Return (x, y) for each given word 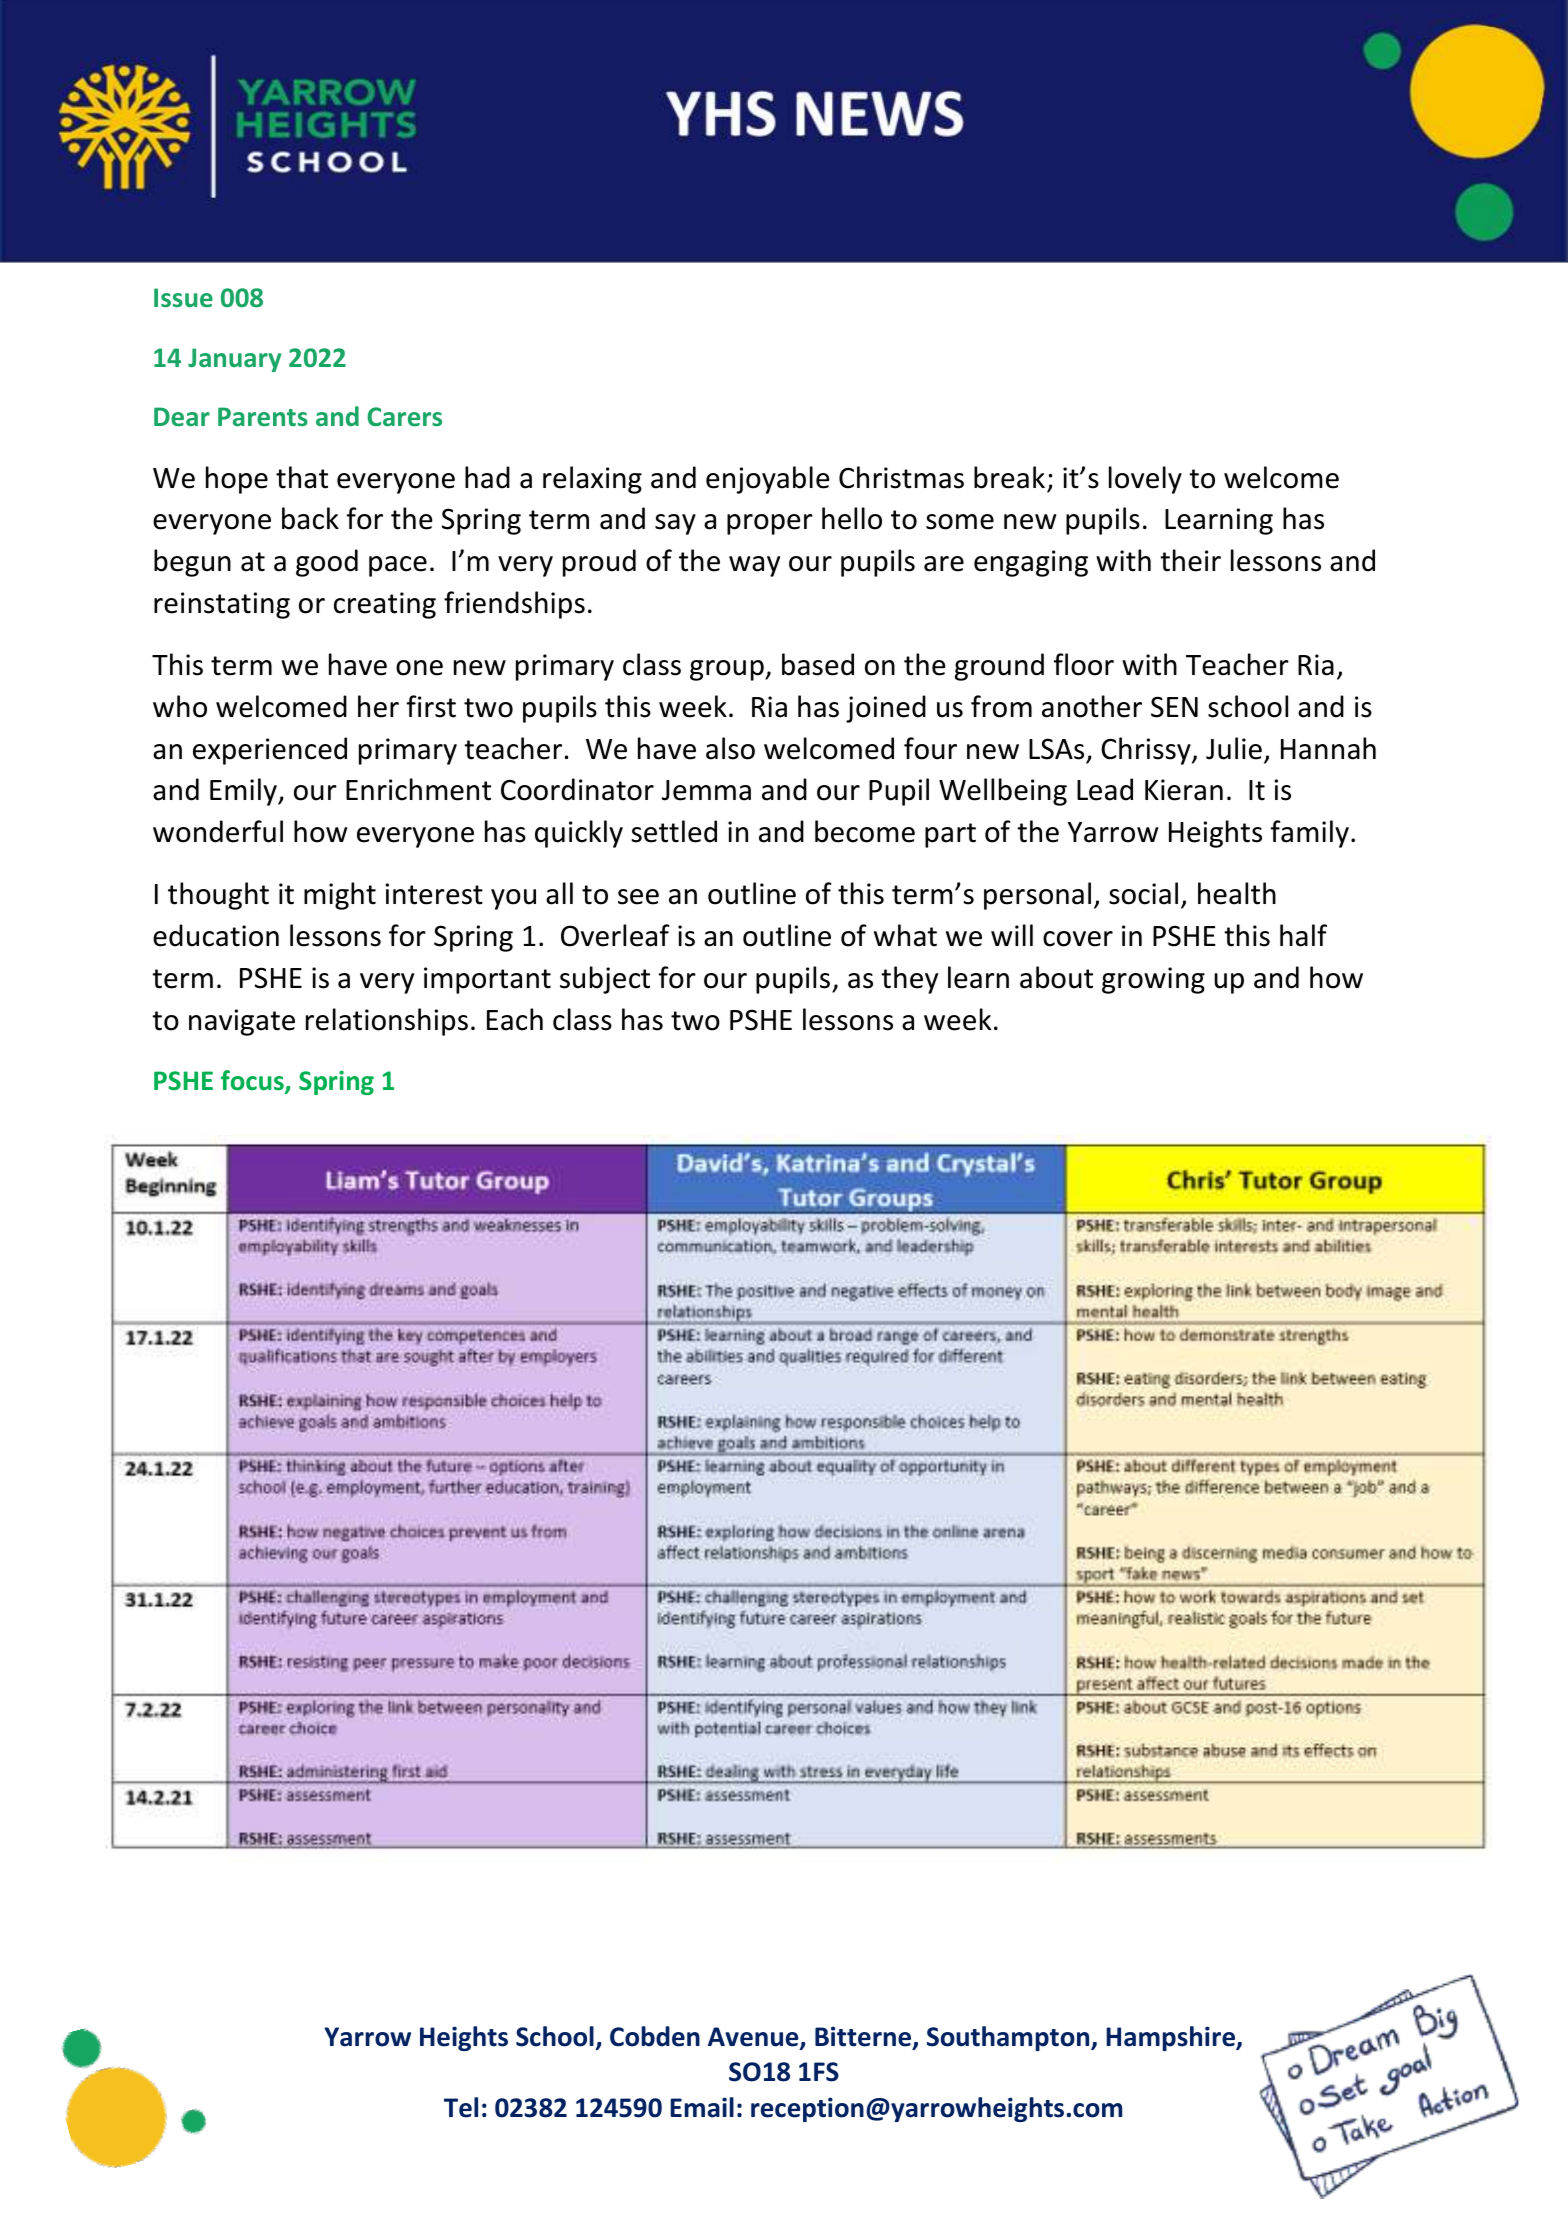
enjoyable (768, 480)
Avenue (754, 2038)
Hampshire (1172, 2038)
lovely (1145, 480)
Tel (461, 2107)
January (235, 360)
